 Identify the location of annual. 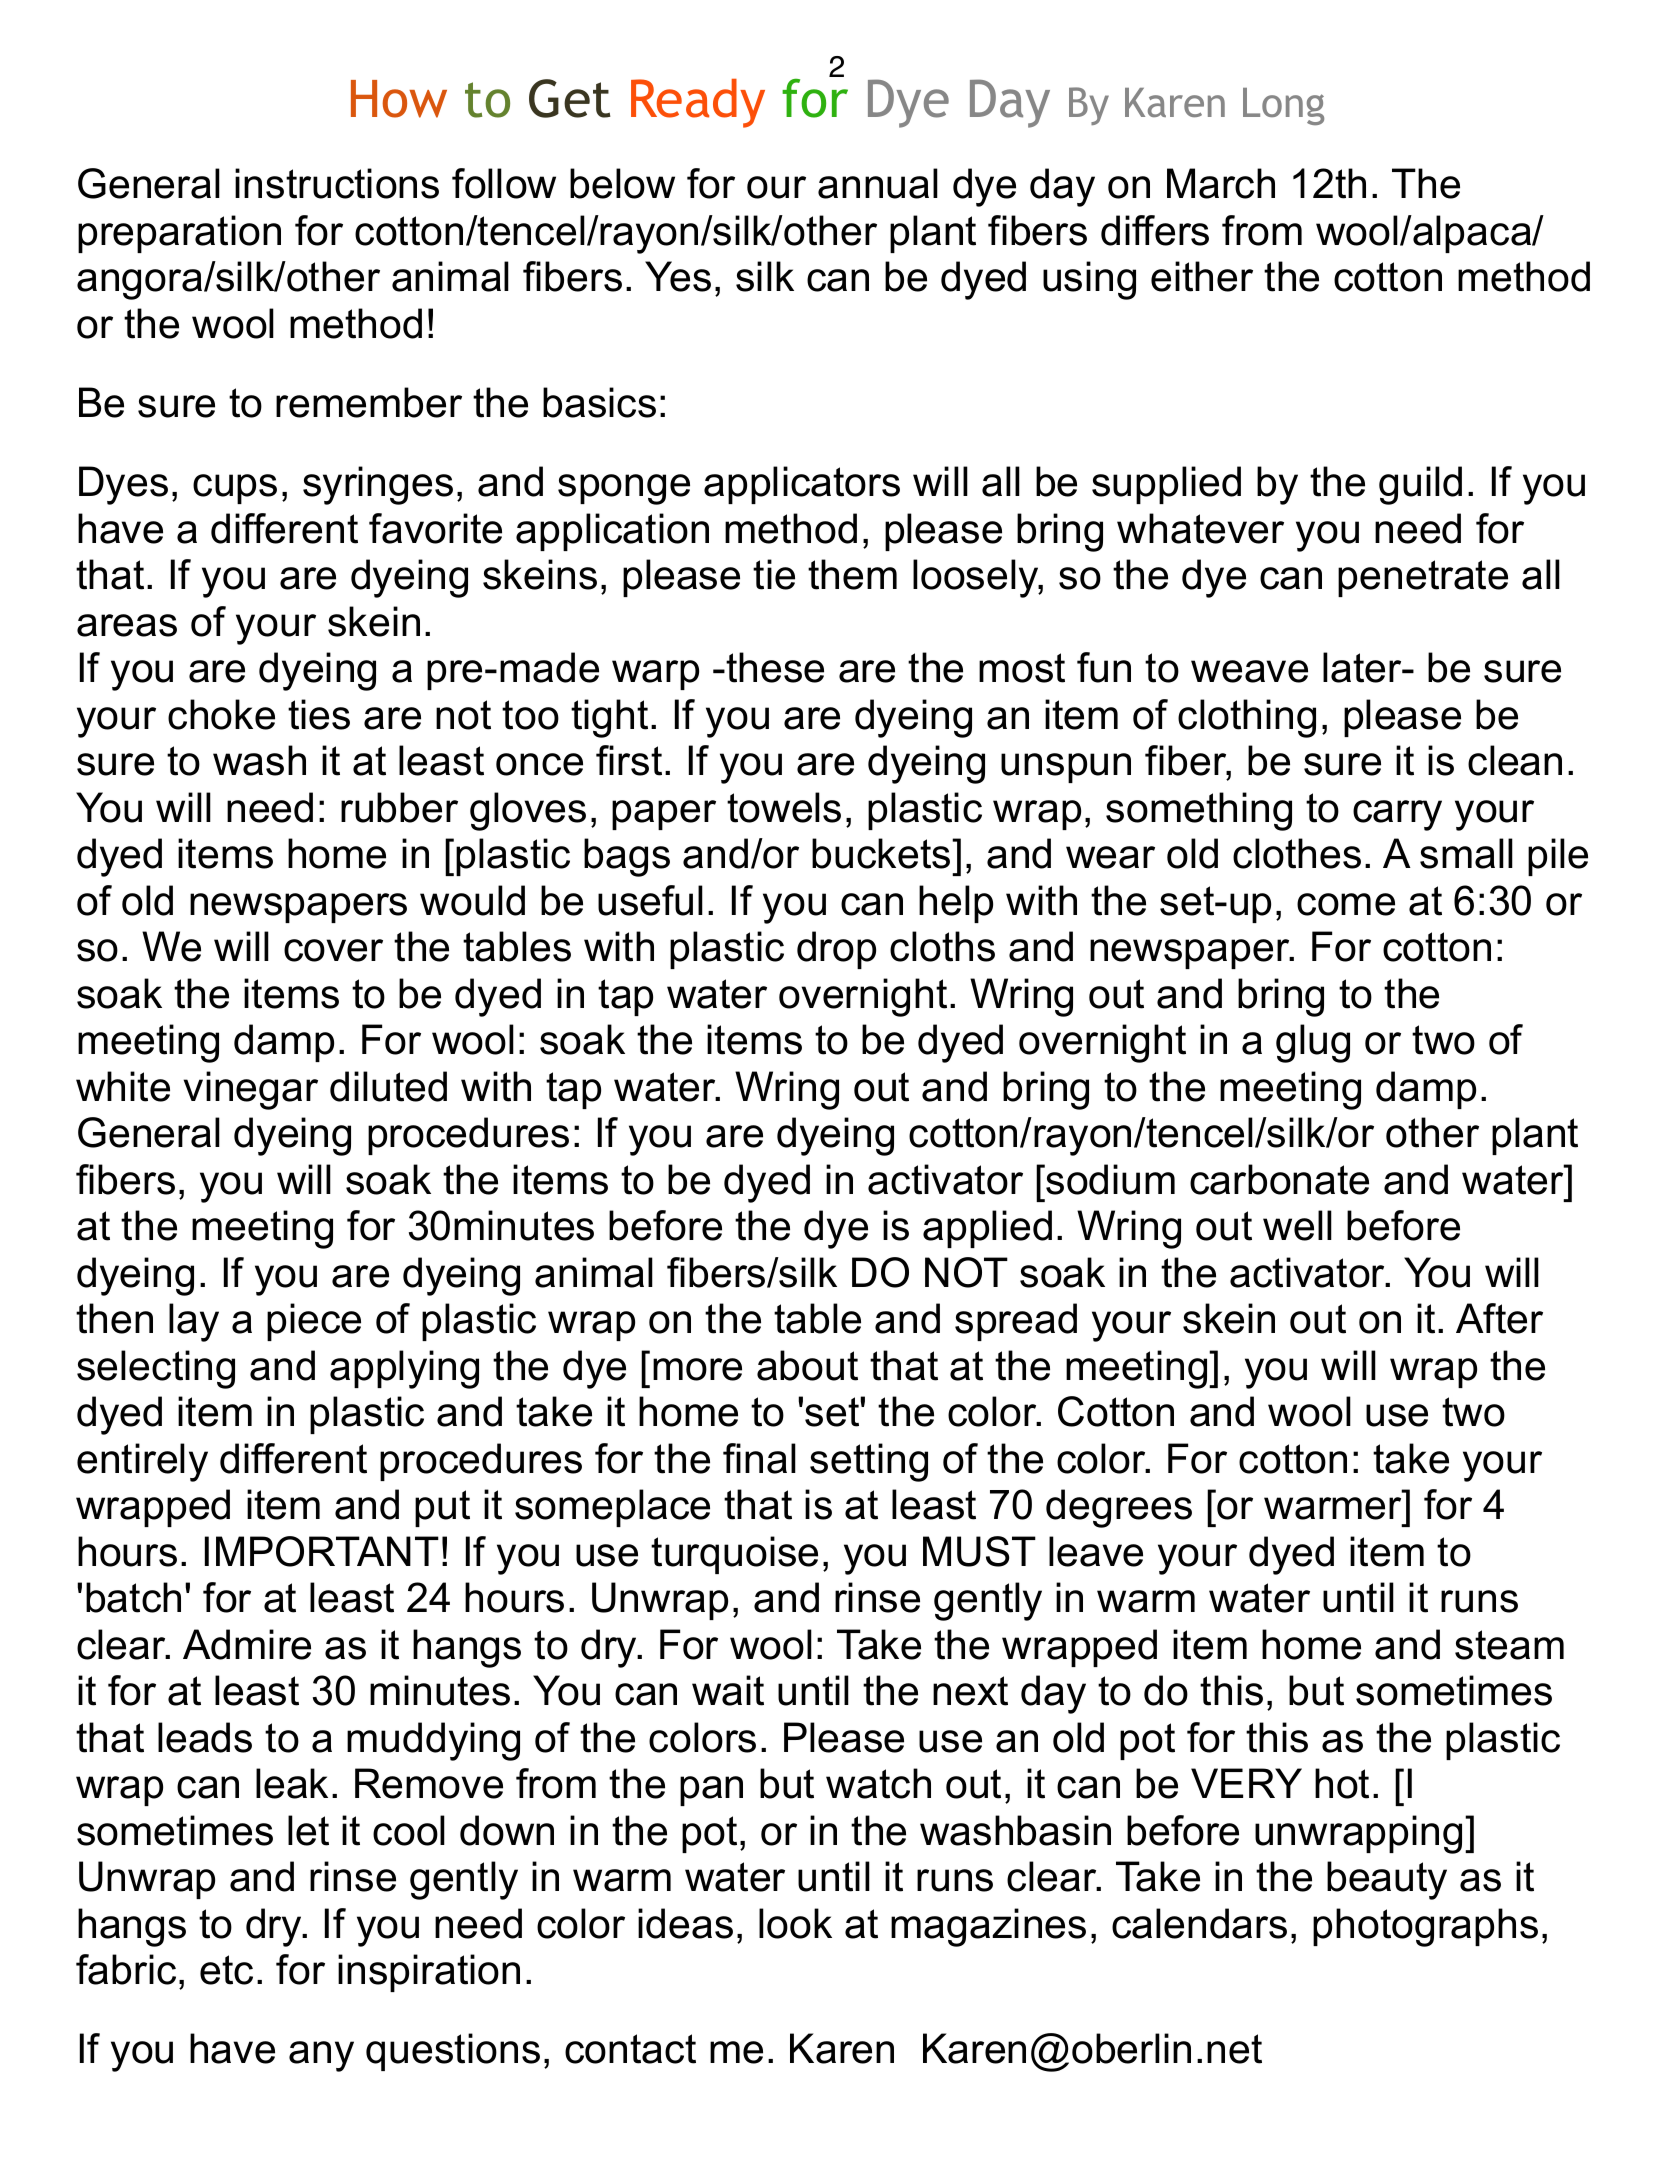
(878, 183).
